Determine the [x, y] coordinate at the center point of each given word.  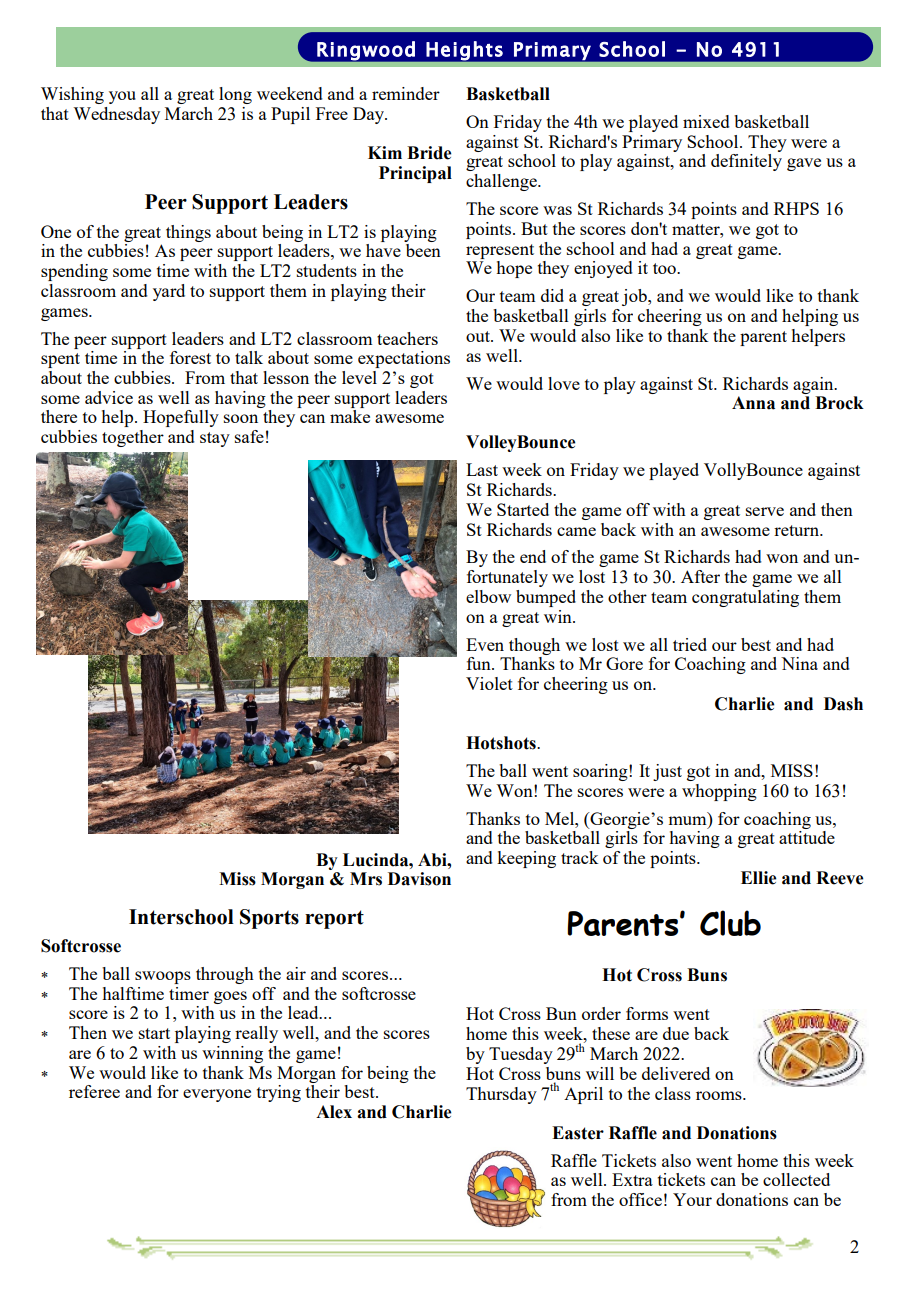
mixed [706, 121]
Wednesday [116, 115]
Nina [799, 663]
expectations [404, 359]
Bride [429, 153]
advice [109, 397]
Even [485, 644]
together [133, 438]
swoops [163, 977]
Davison [419, 879]
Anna [753, 403]
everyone [217, 1095]
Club [730, 923]
